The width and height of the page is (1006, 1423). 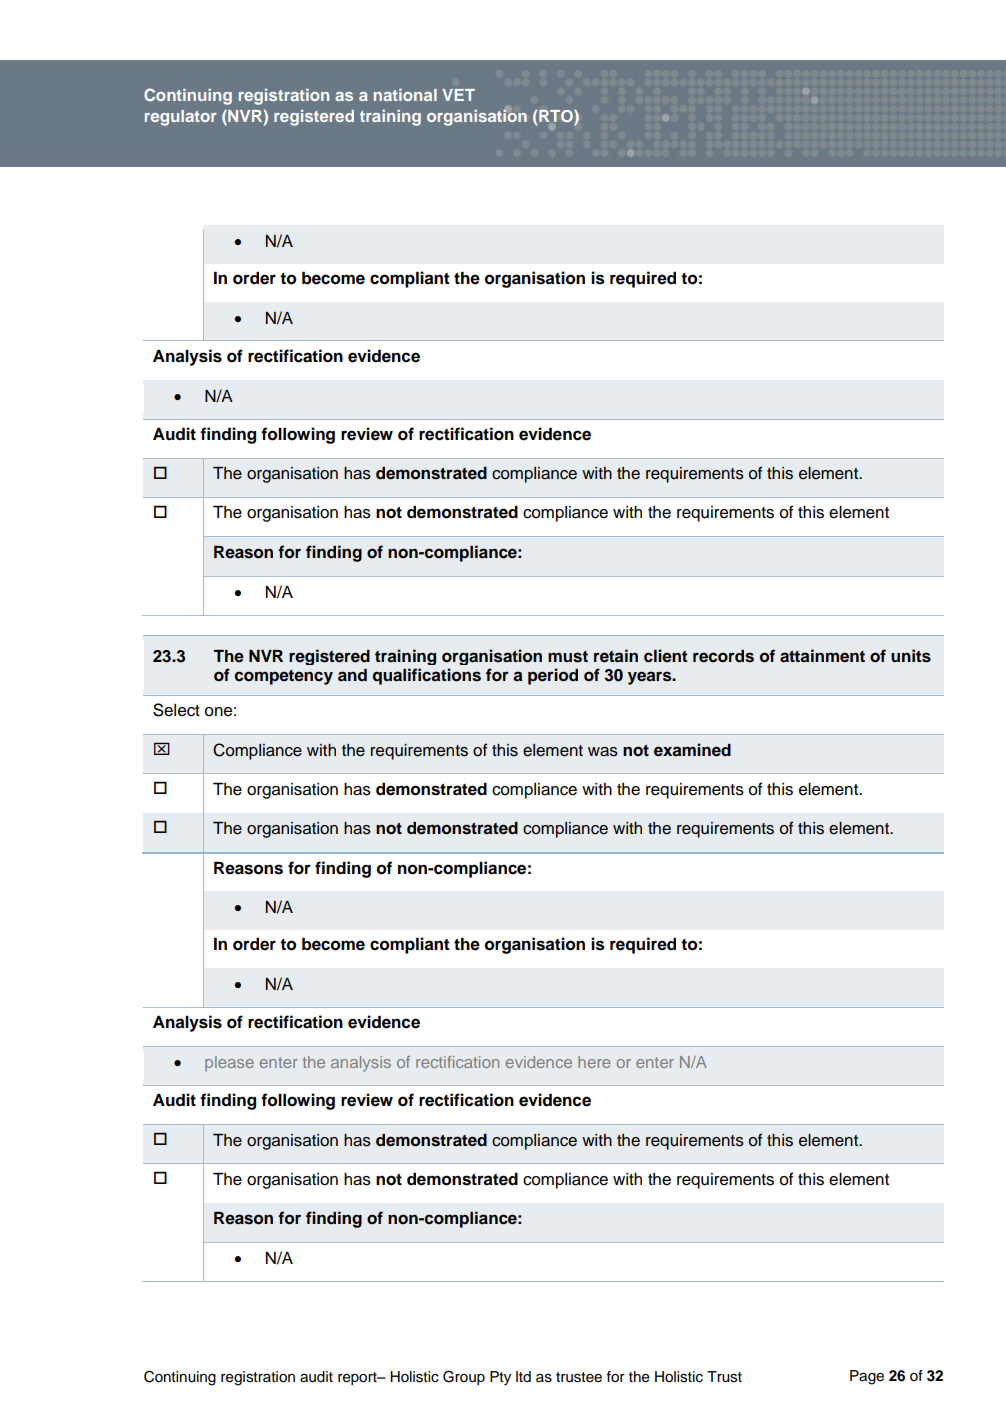 I want to click on Page, so click(x=867, y=1377).
